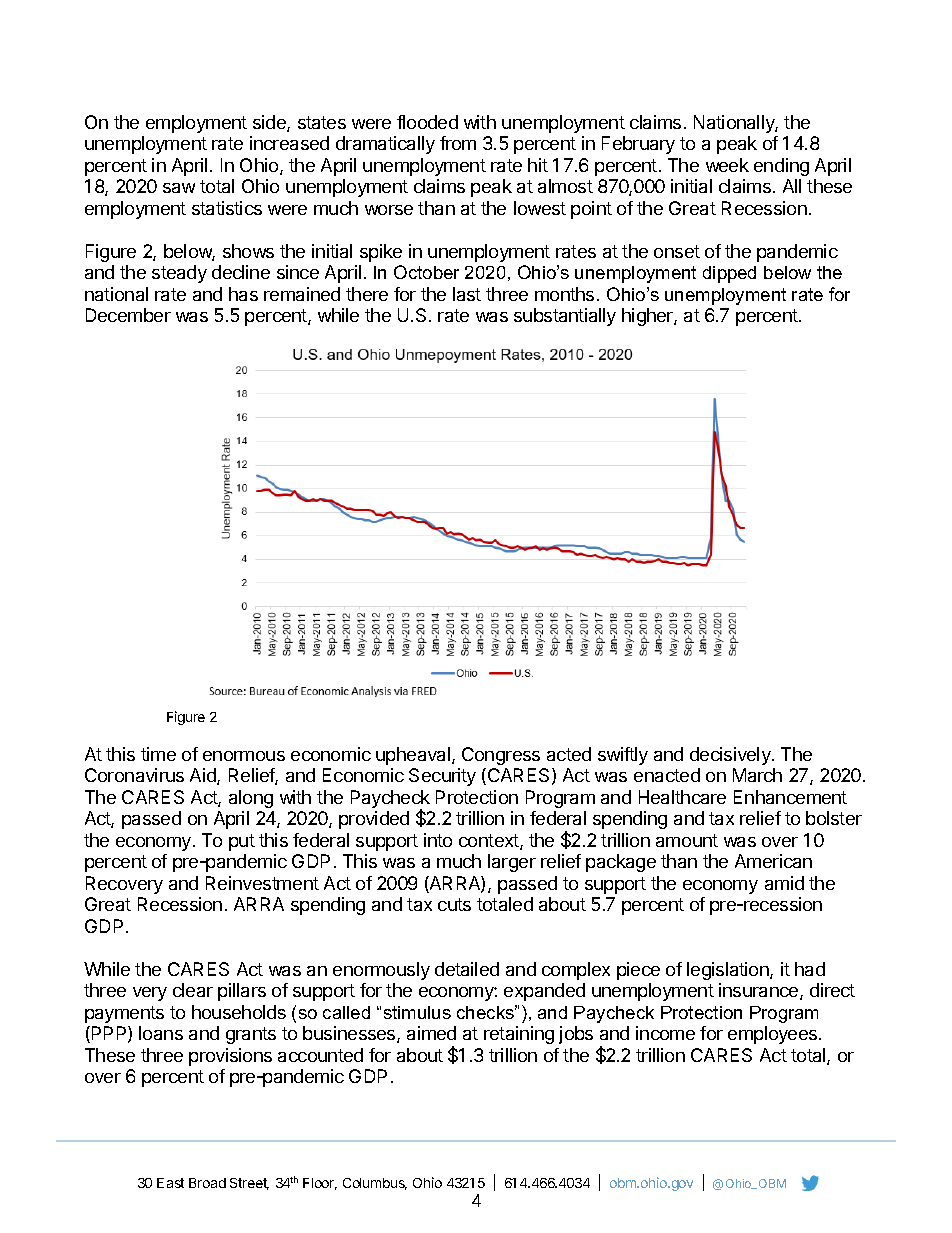 This document has width=952, height=1233. What do you see at coordinates (158, 754) in the document?
I see `time` at bounding box center [158, 754].
